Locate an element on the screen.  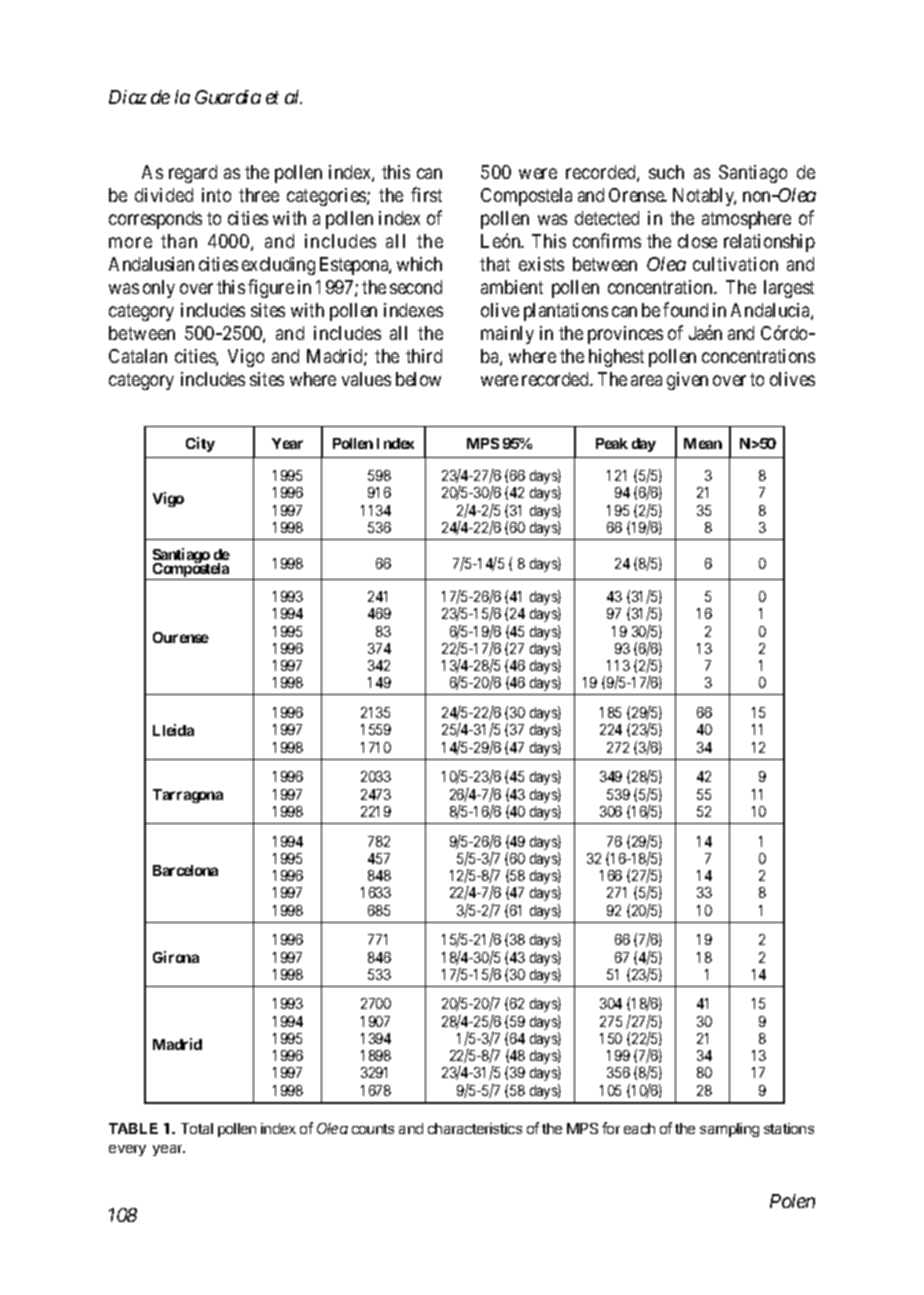
Peak is located at coordinates (612, 443).
